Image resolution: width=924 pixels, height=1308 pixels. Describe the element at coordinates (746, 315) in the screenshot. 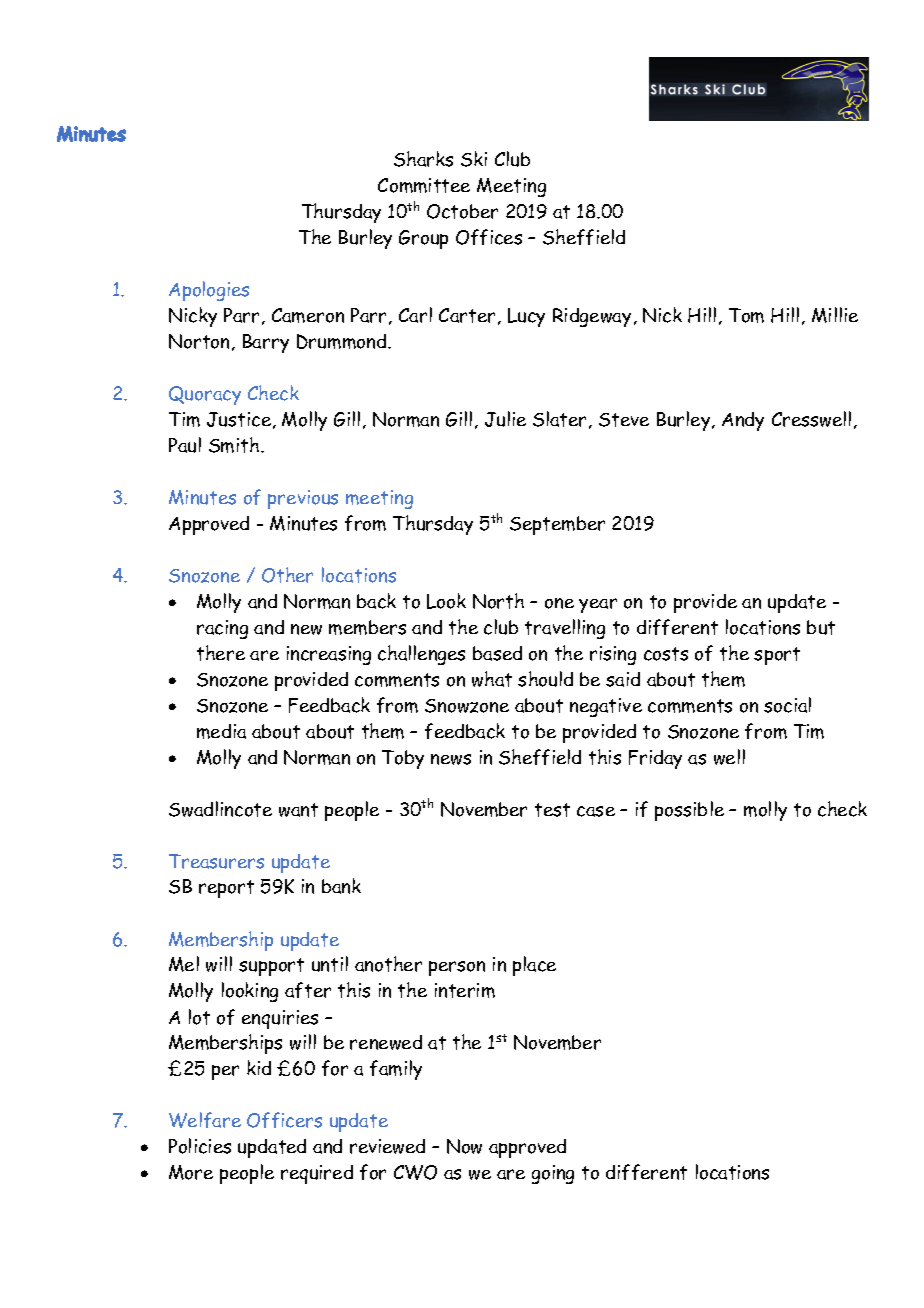

I see `Tom` at that location.
